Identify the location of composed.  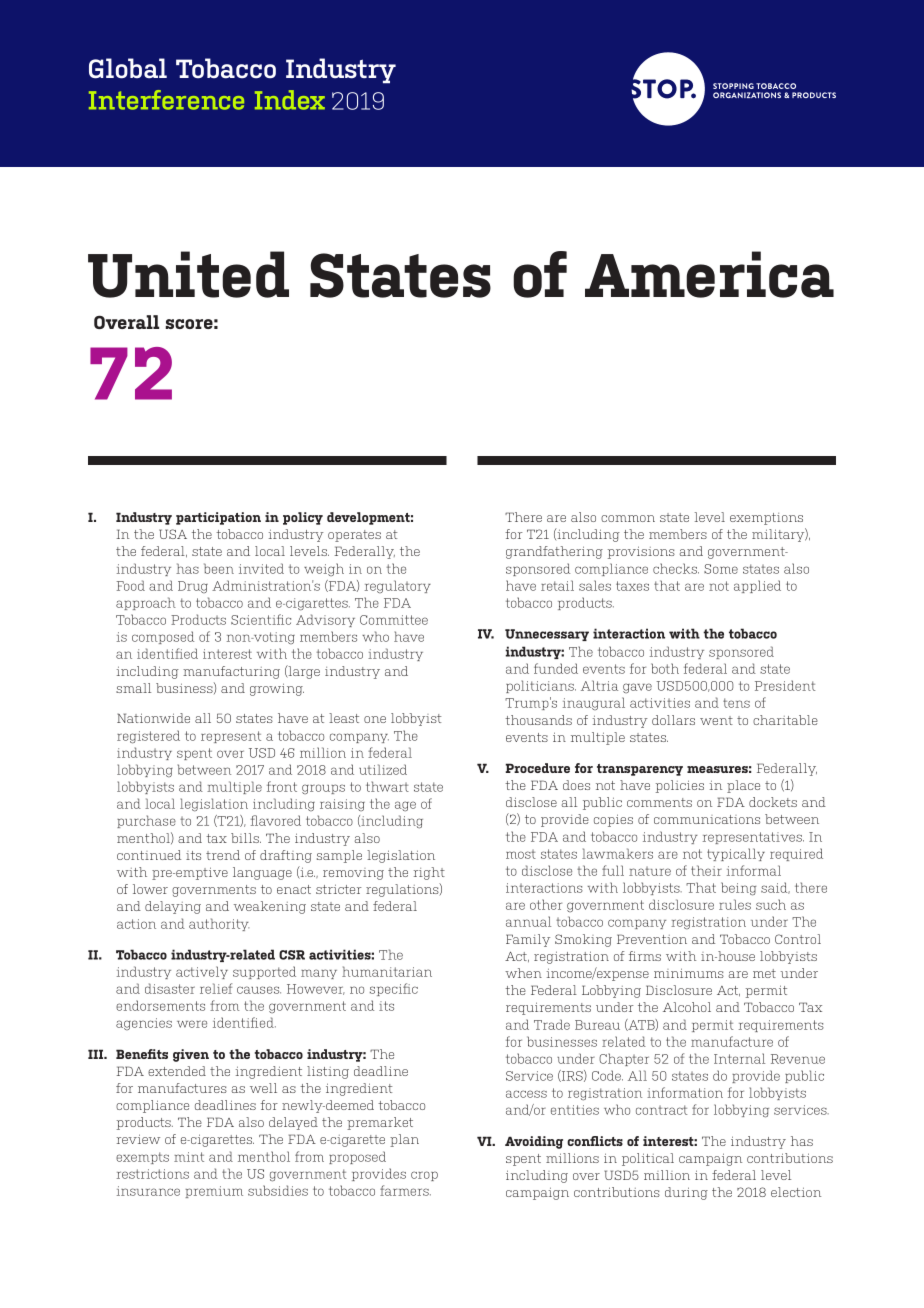
(163, 637).
